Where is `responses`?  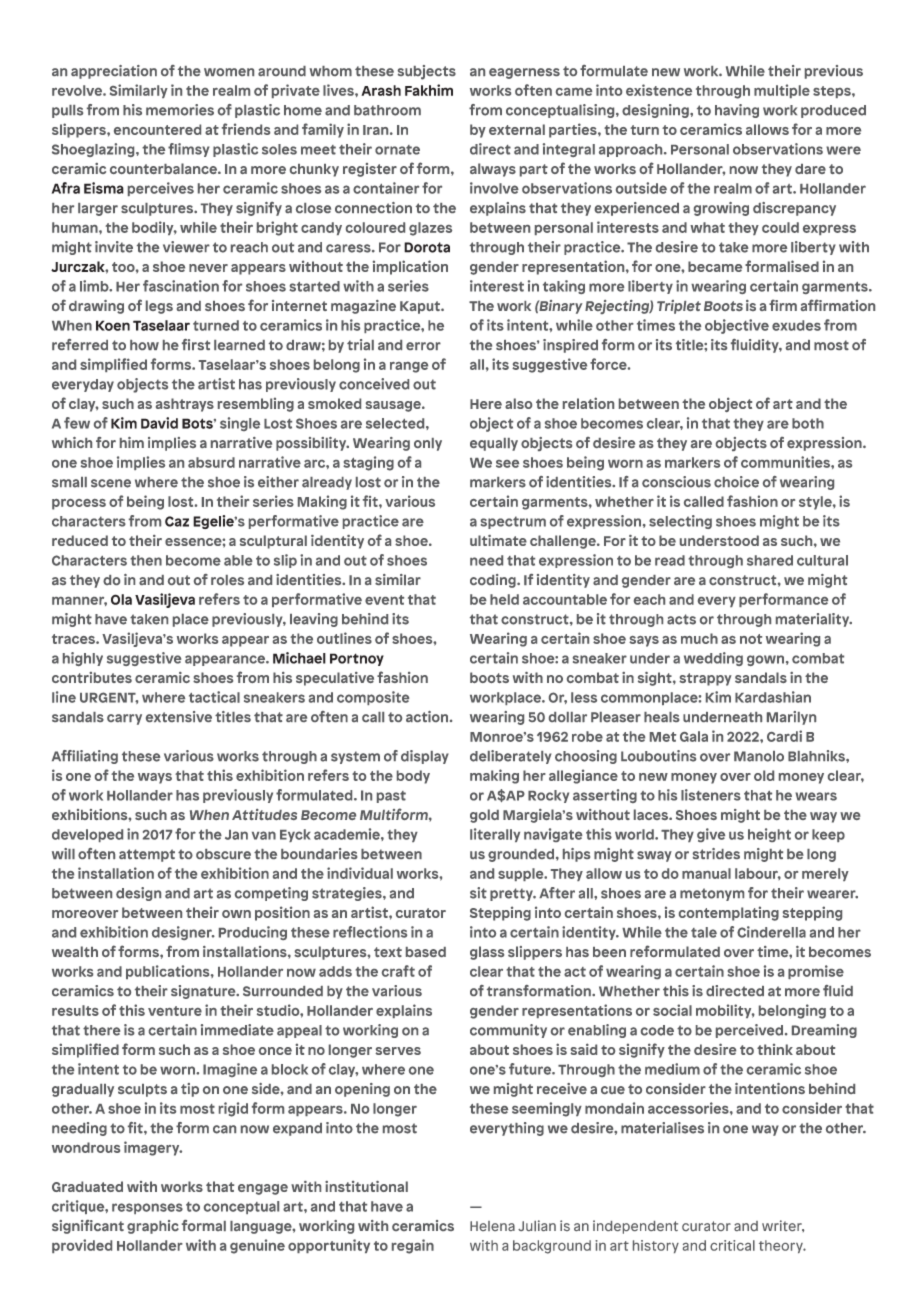 responses is located at coordinates (147, 1208).
